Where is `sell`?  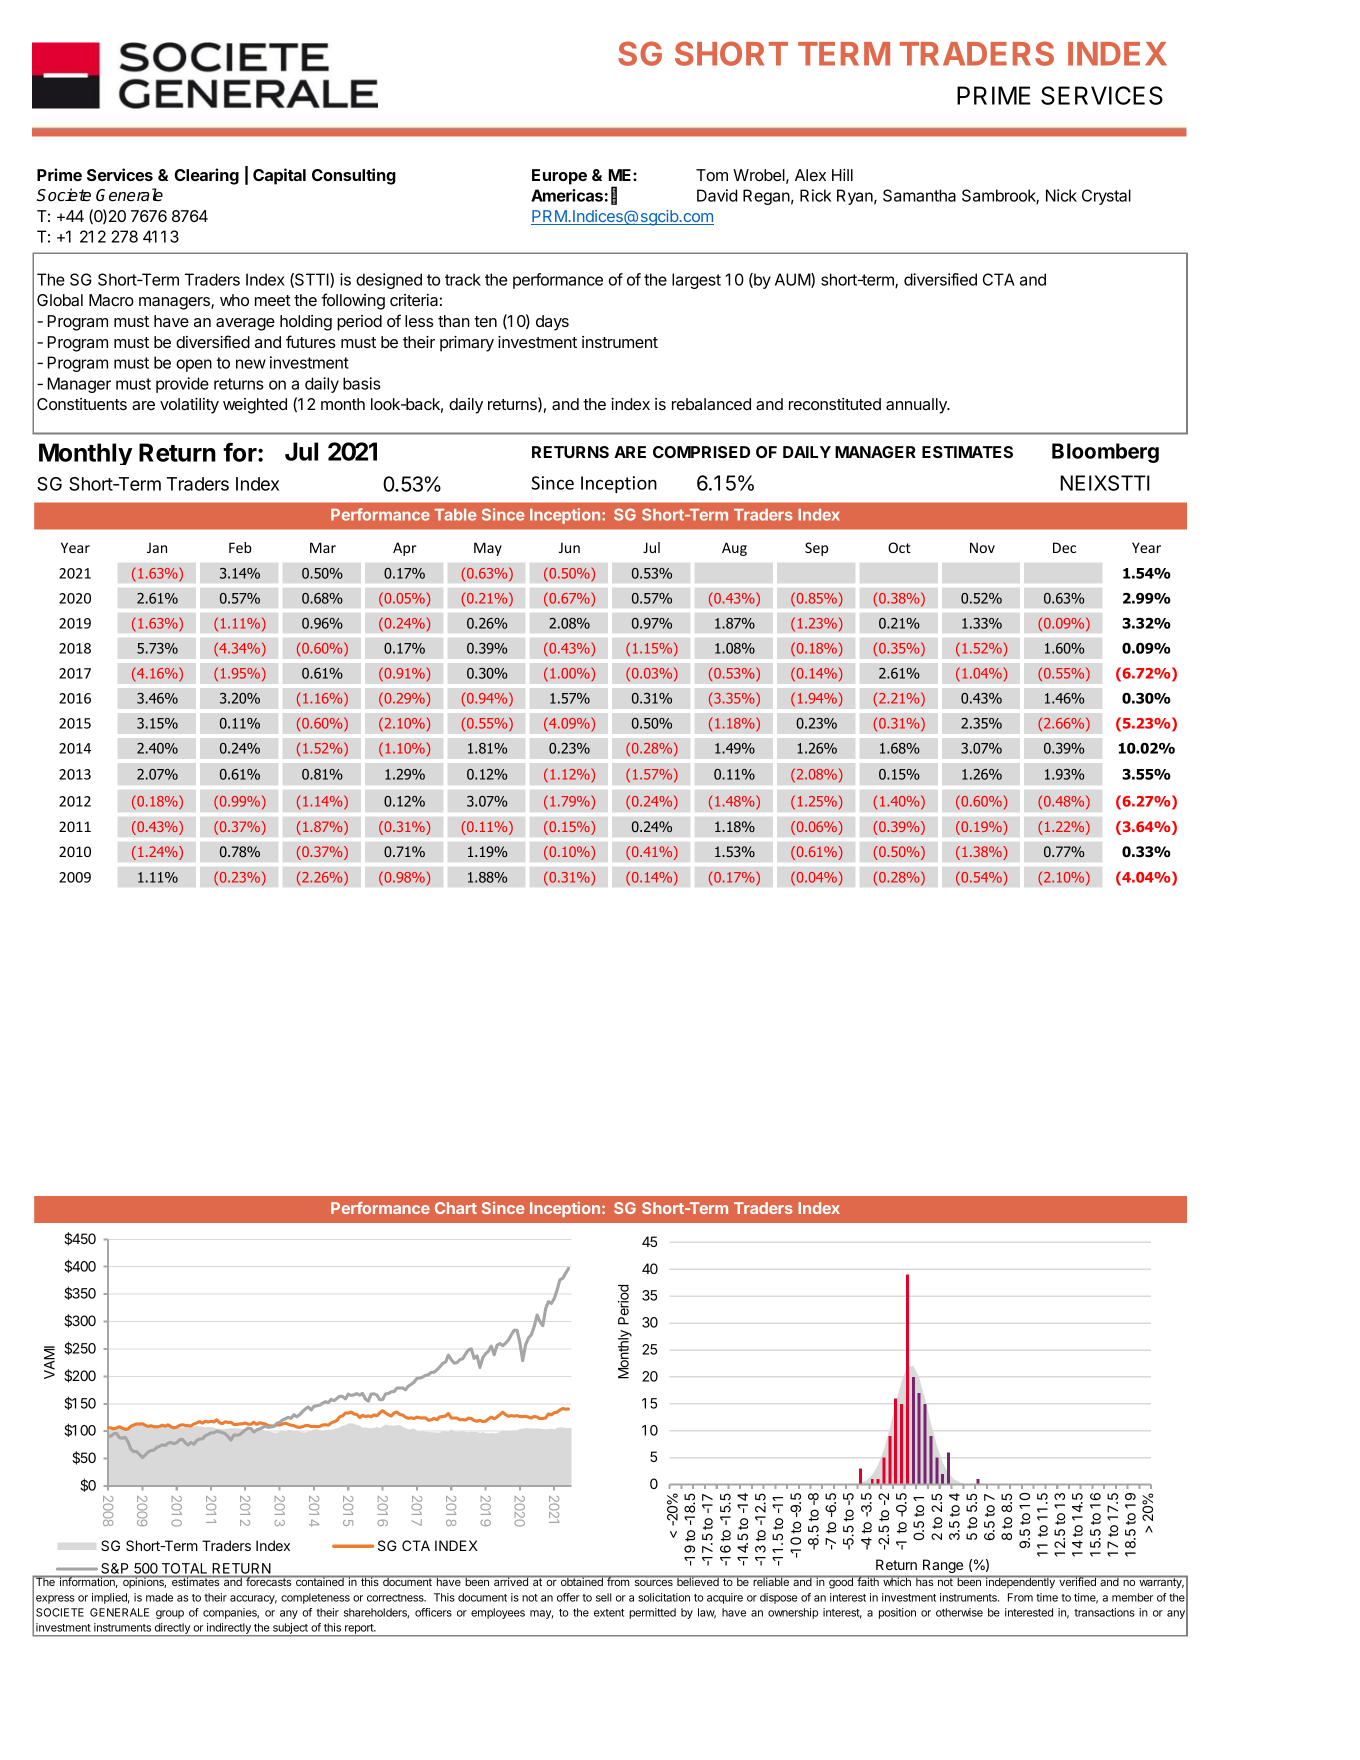
sell is located at coordinates (604, 1597).
